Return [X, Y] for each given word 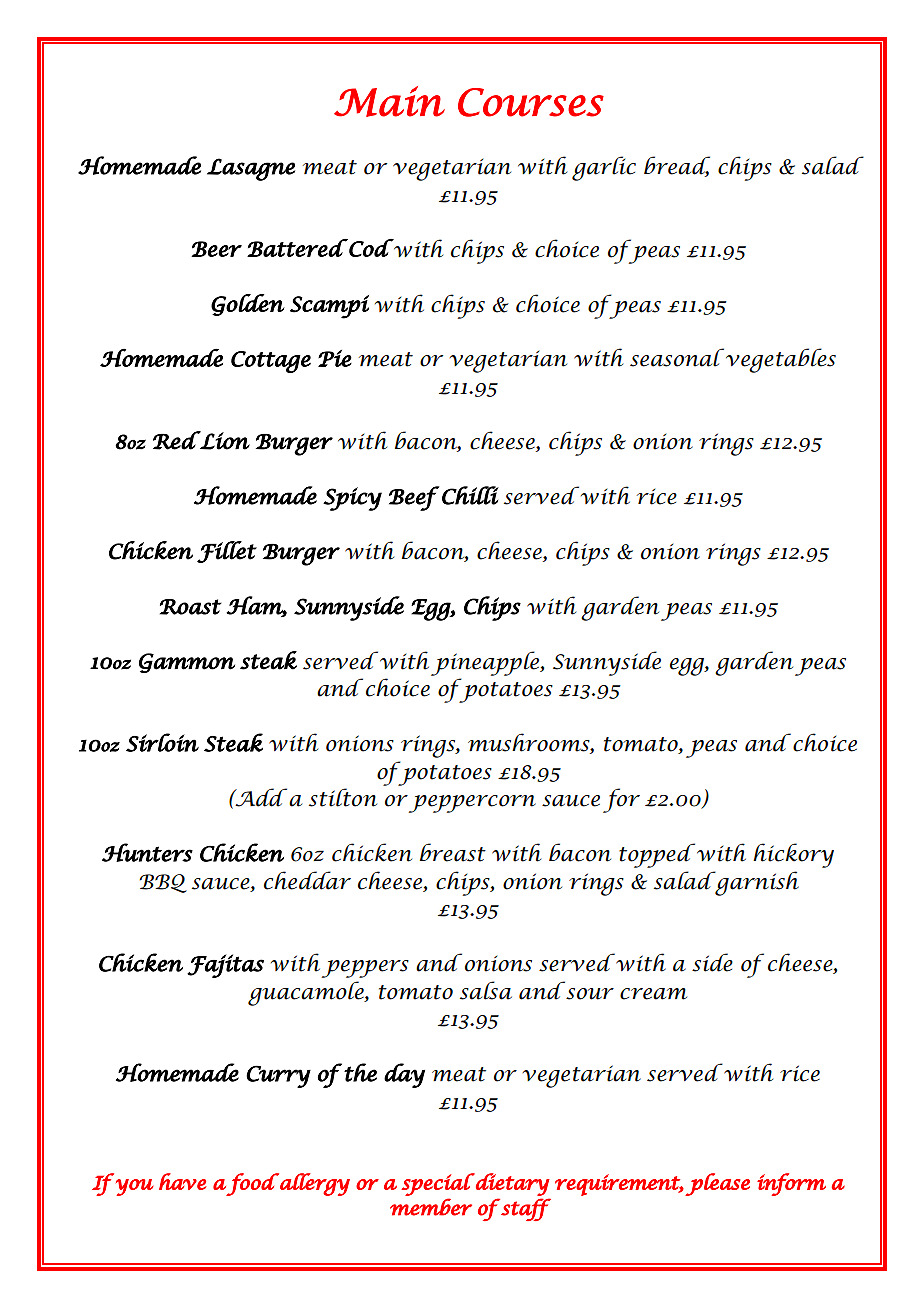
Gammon [187, 663]
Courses [531, 102]
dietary [512, 1184]
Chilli [470, 495]
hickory [793, 855]
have [183, 1181]
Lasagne [251, 169]
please [717, 1184]
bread [677, 166]
